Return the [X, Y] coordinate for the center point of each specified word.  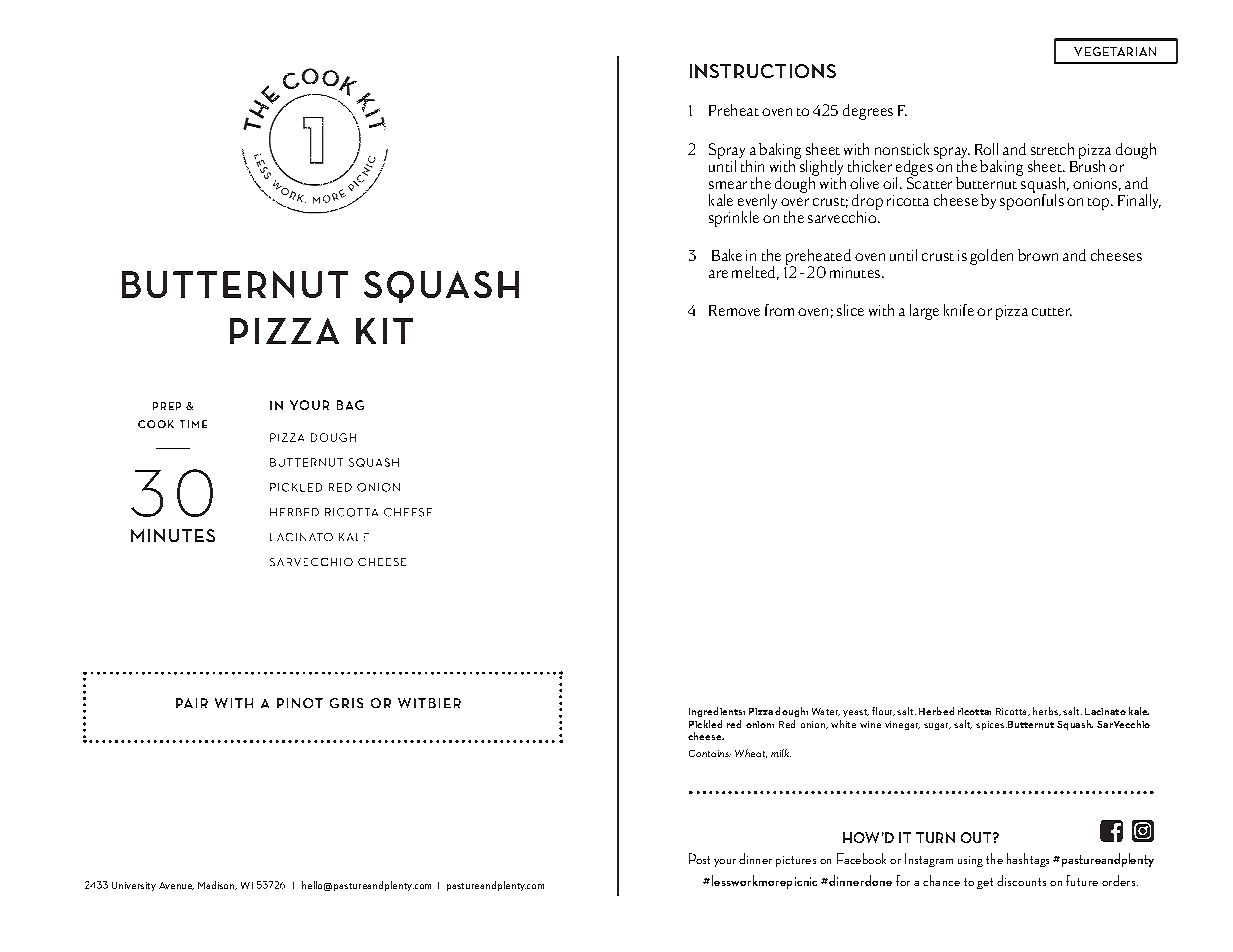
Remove [734, 310]
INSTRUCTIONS [763, 71]
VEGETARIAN [1115, 51]
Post [699, 858]
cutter [1052, 312]
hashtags [1028, 860]
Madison [217, 885]
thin [751, 164]
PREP [167, 406]
